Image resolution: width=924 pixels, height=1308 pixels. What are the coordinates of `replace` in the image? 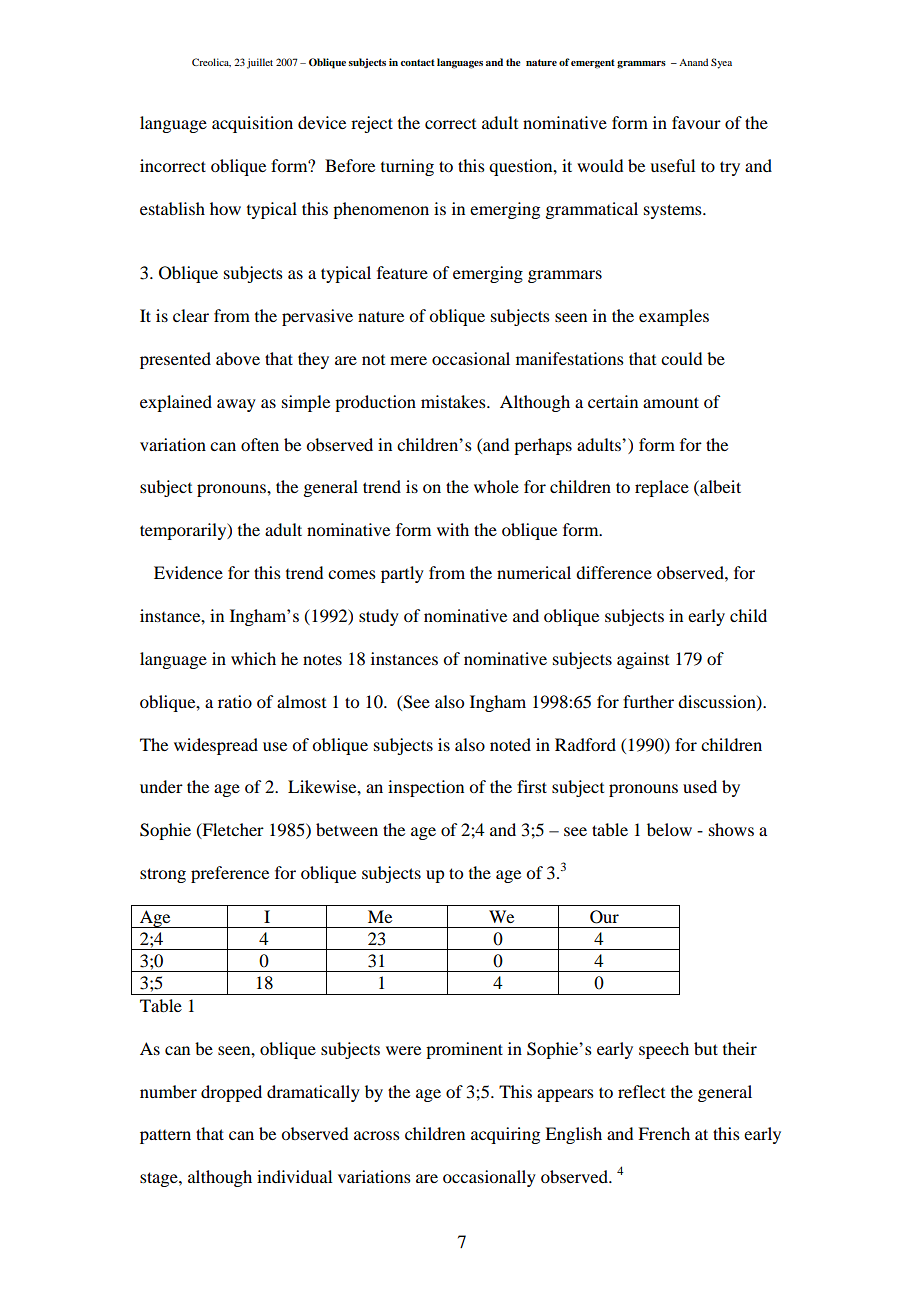 It's located at (662, 488).
